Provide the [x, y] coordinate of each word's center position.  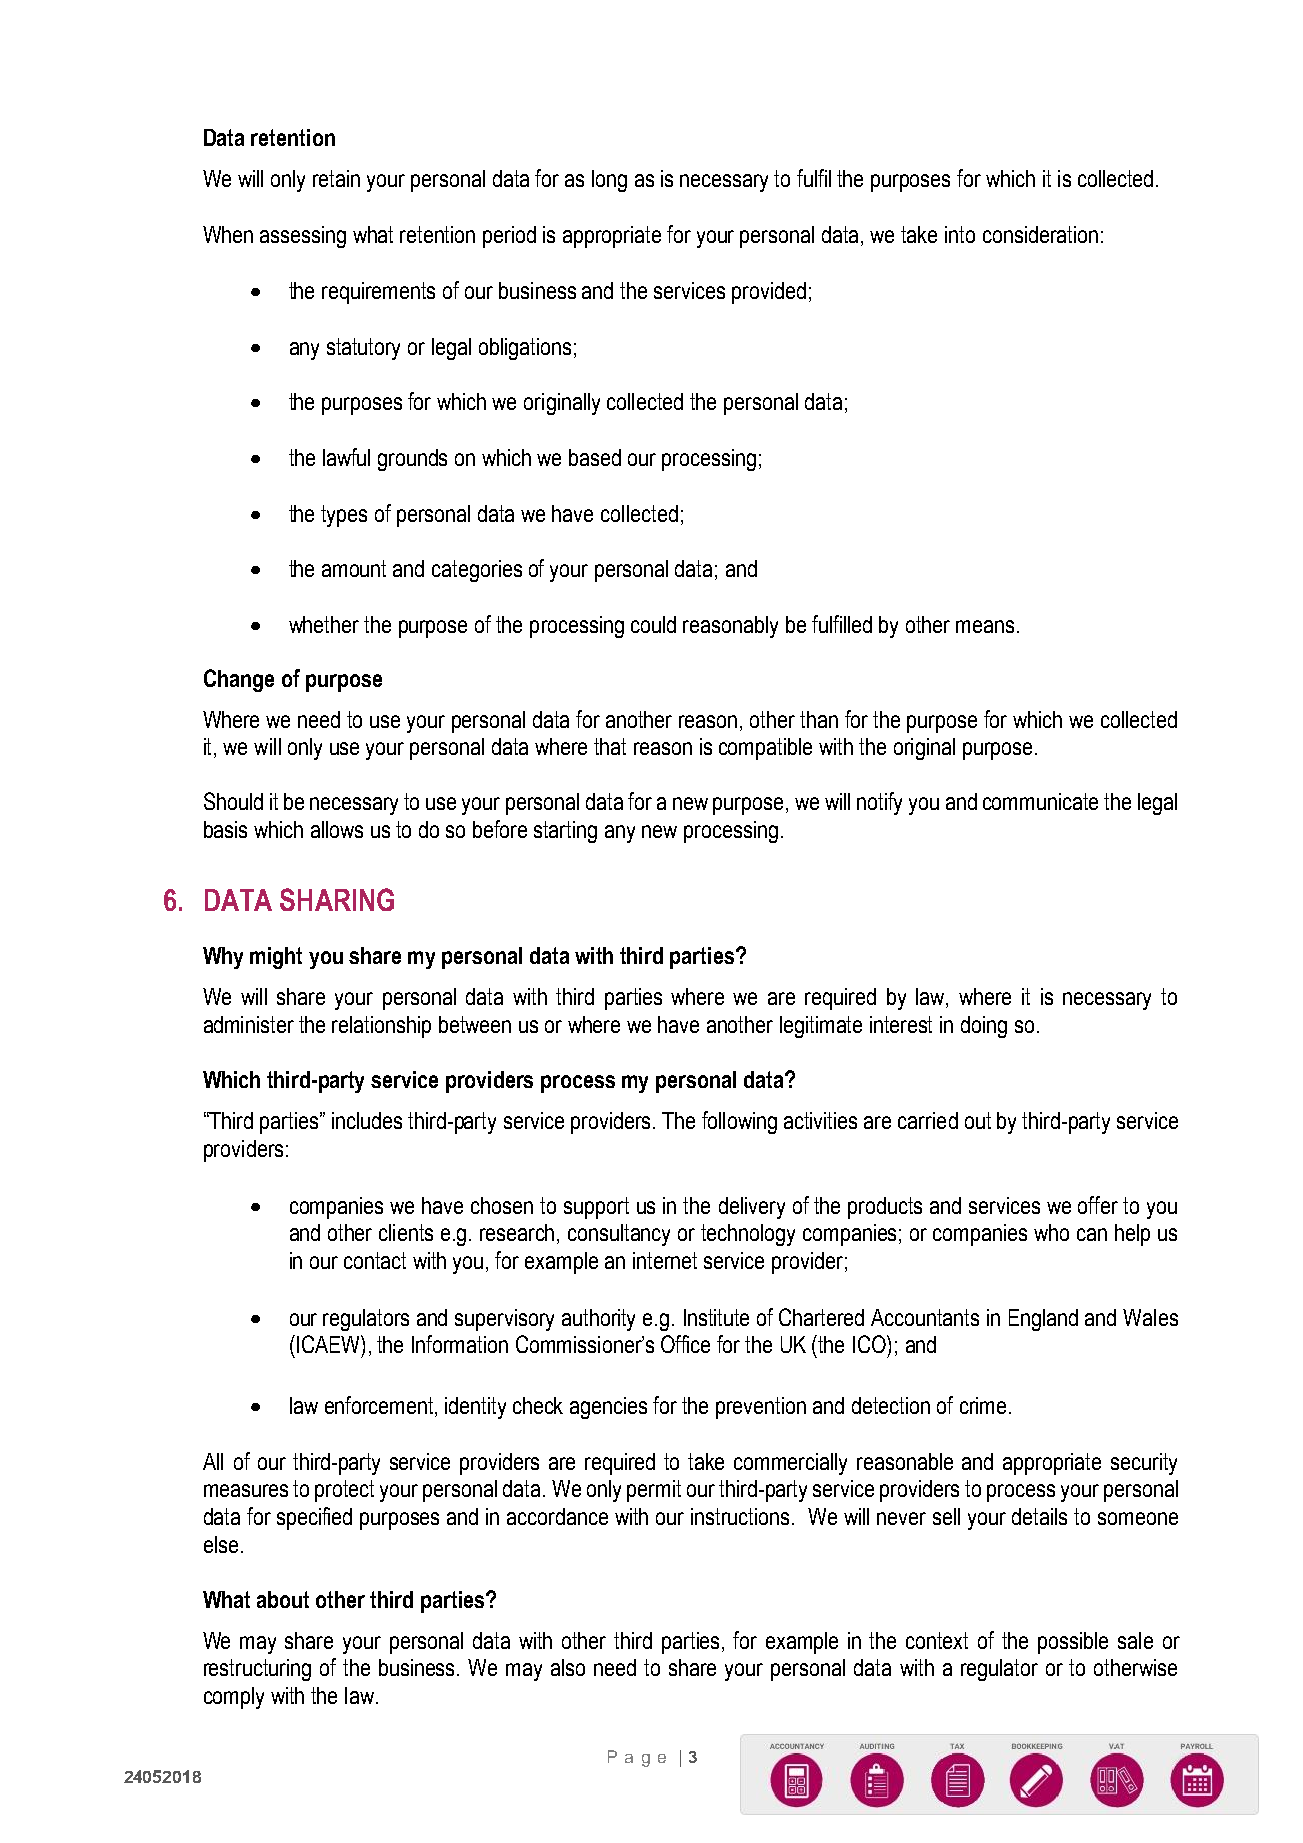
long [609, 181]
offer [1098, 1205]
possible [1073, 1643]
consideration [1040, 234]
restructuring [257, 1670]
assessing [303, 237]
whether [324, 624]
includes [367, 1120]
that [610, 746]
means [985, 626]
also [568, 1667]
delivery [752, 1208]
